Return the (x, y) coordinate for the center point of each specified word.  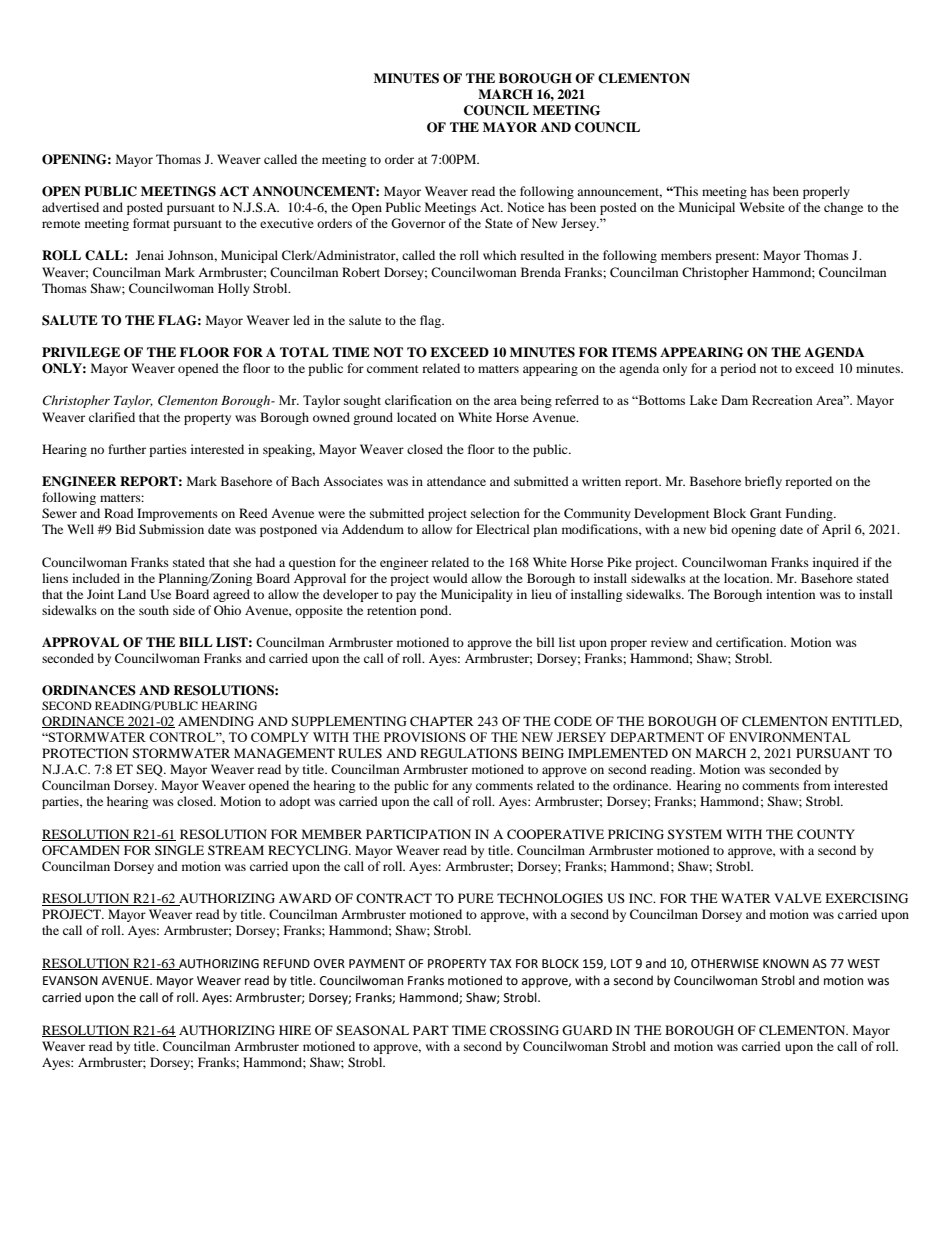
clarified (112, 417)
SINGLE (179, 850)
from (816, 785)
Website (762, 207)
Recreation (782, 400)
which (500, 255)
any (462, 788)
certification (751, 642)
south (154, 610)
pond (435, 611)
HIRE (295, 1030)
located (417, 417)
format (151, 223)
